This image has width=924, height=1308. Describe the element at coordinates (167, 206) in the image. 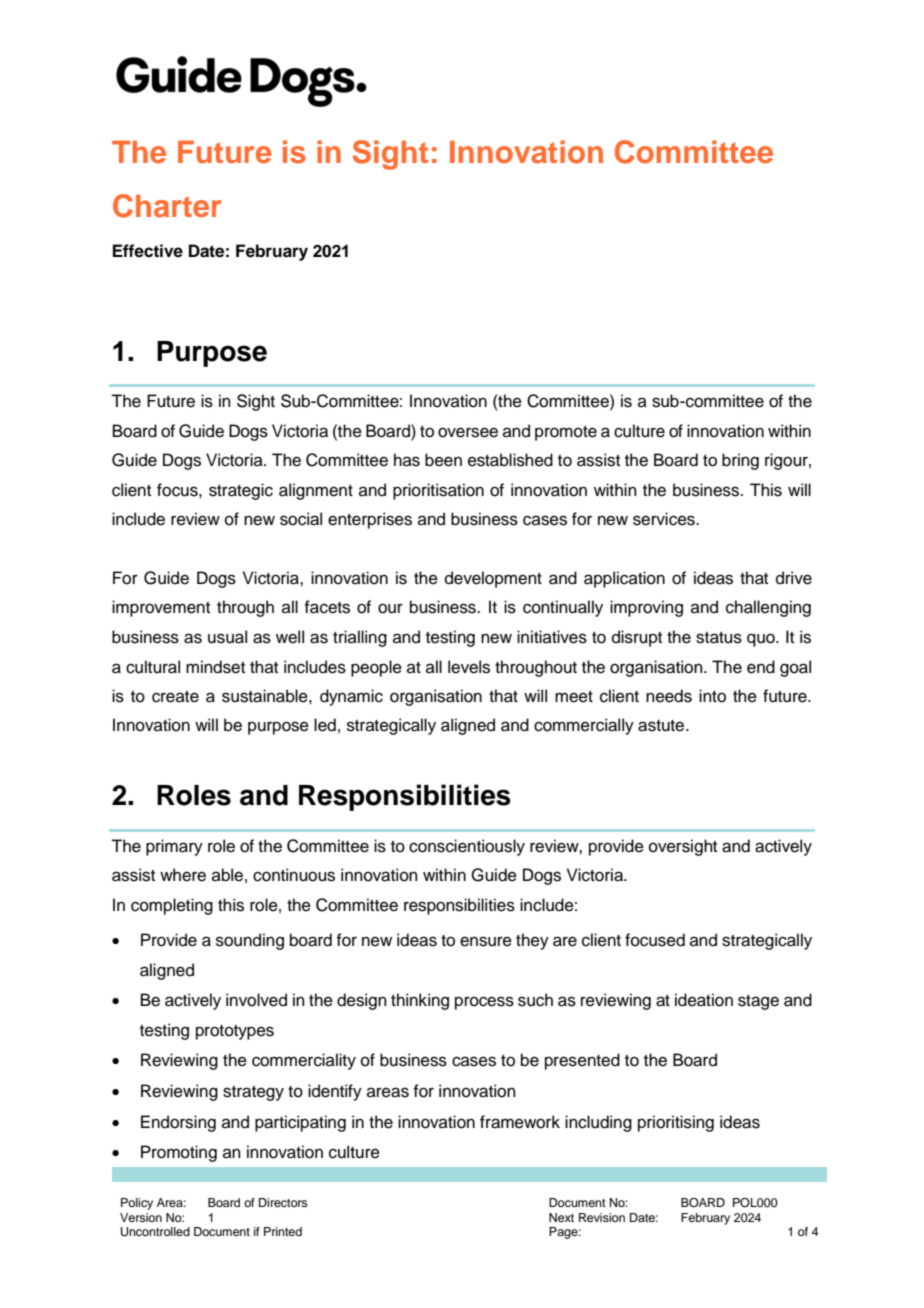

I see `Charter` at that location.
